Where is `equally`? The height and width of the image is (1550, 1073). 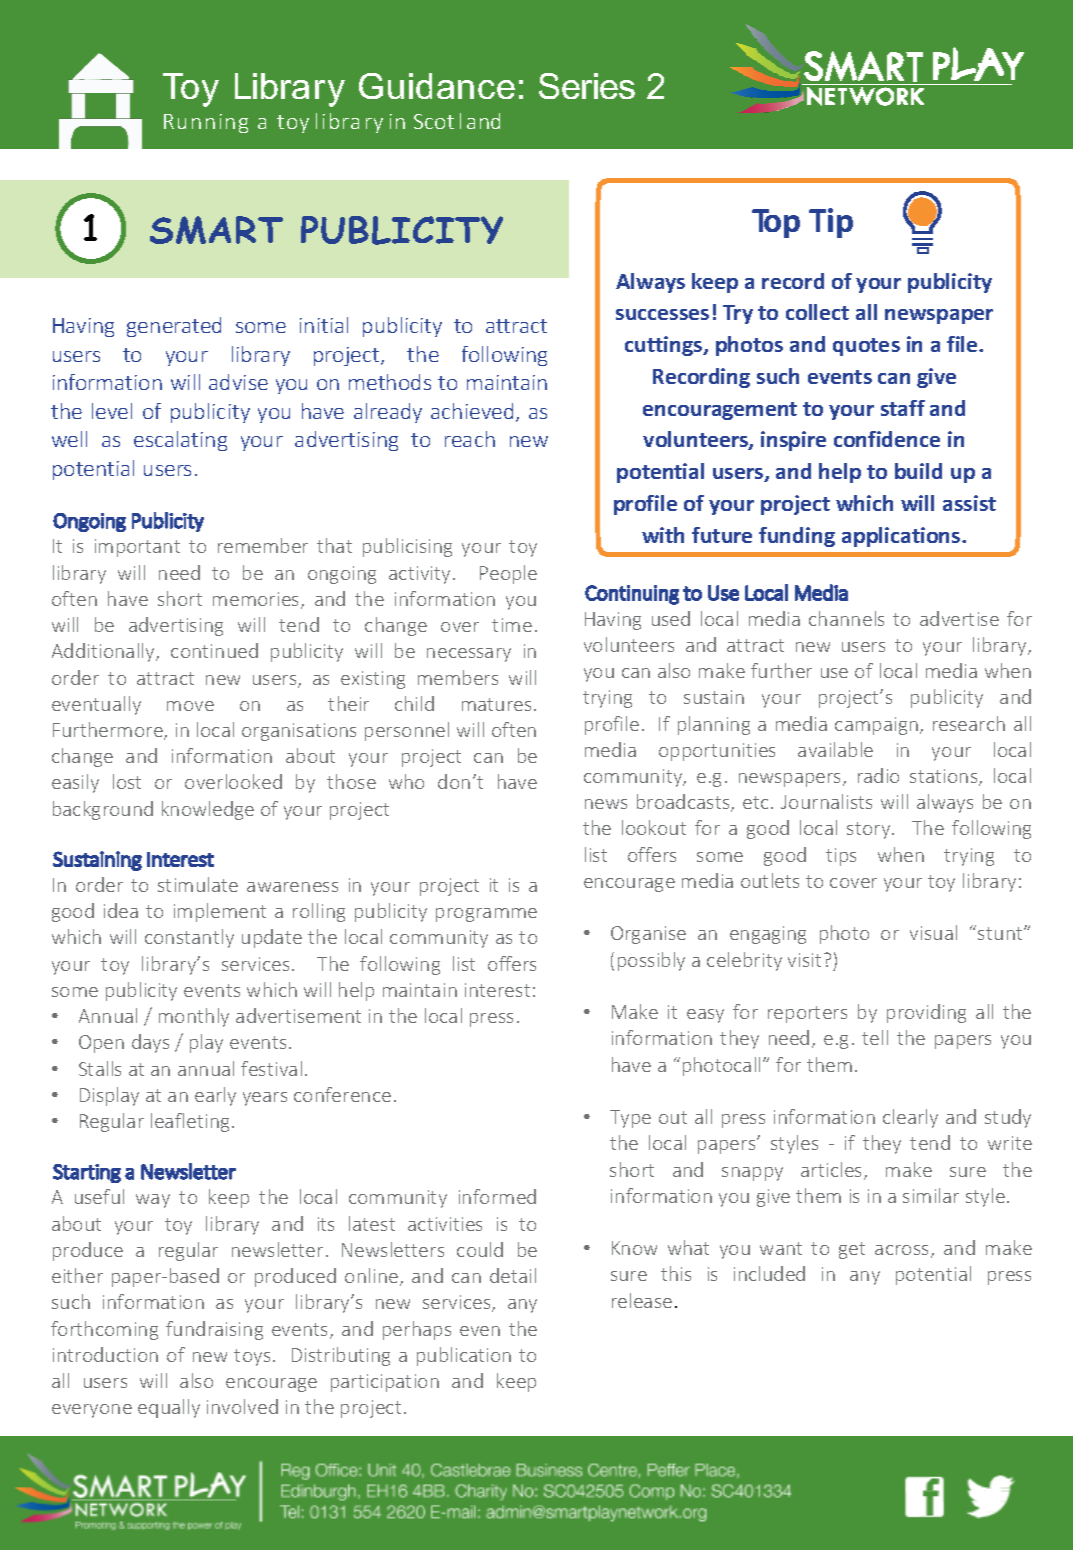 equally is located at coordinates (169, 1408).
